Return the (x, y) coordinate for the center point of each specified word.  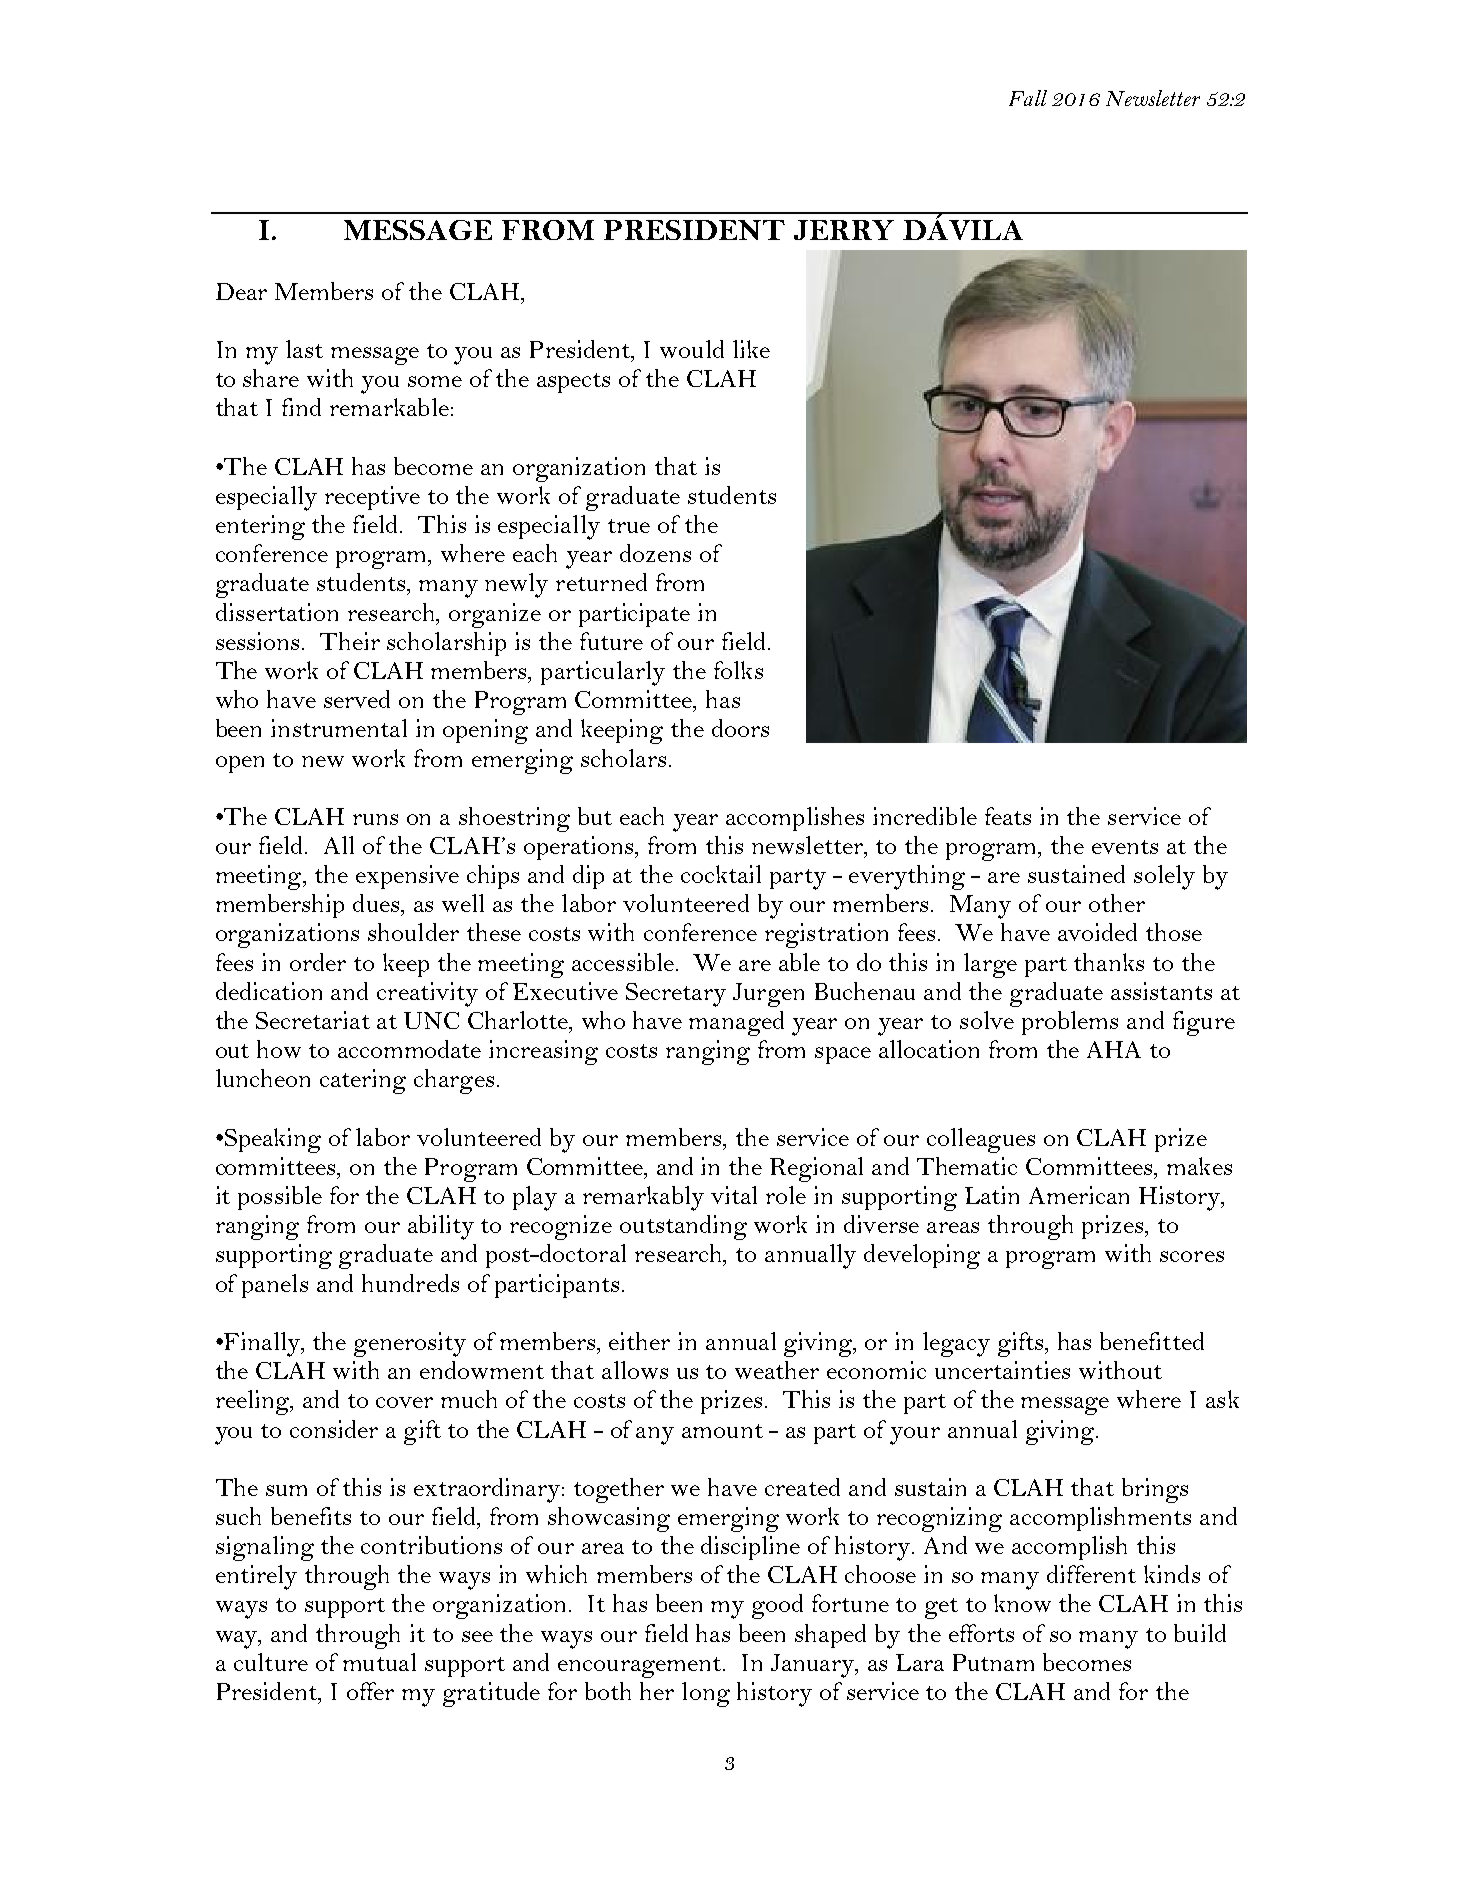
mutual (379, 1662)
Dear (241, 291)
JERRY (844, 230)
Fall (1028, 98)
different (1091, 1574)
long (706, 1694)
